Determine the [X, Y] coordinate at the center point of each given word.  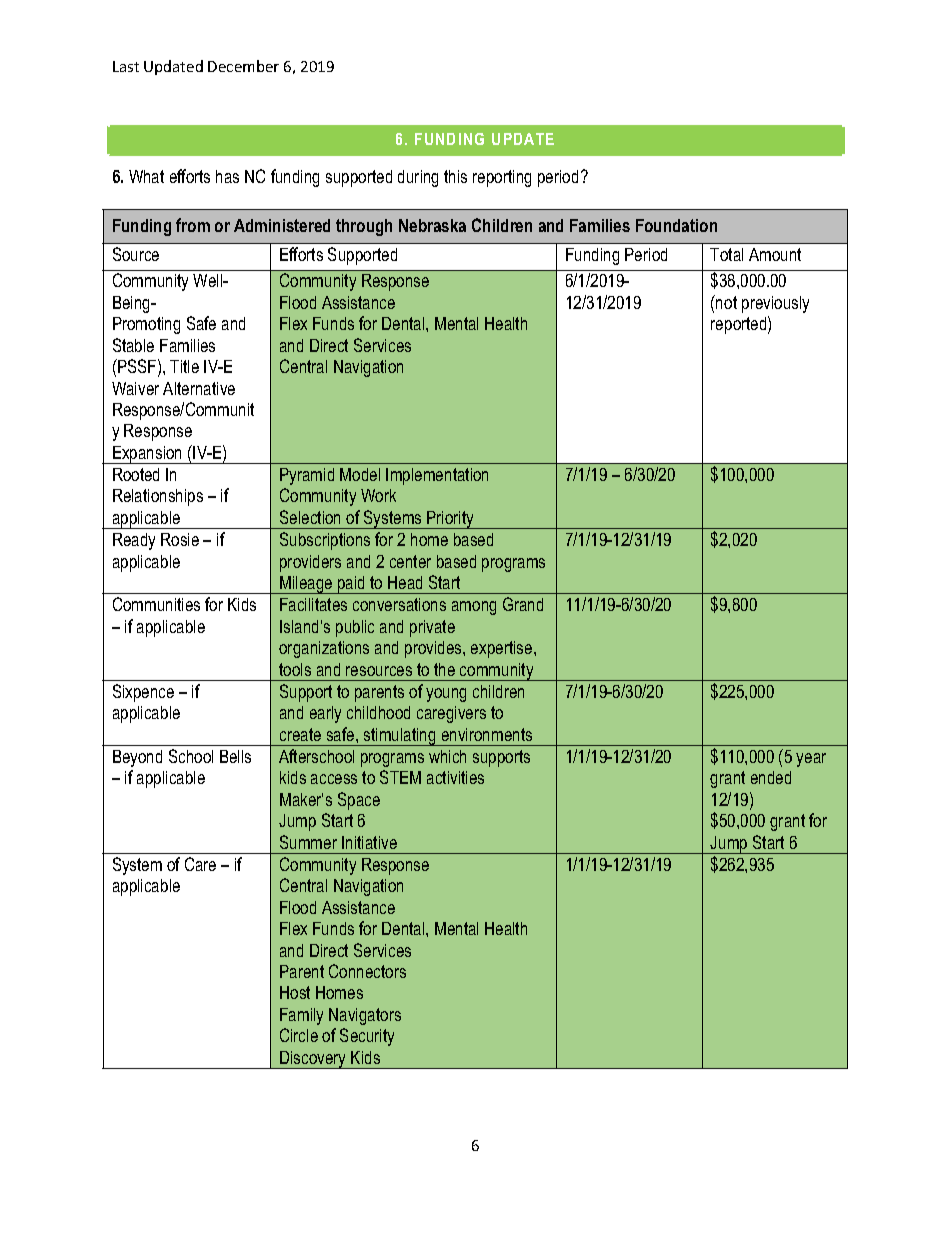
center [410, 561]
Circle [299, 1035]
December [243, 66]
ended [771, 777]
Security [367, 1037]
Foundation [676, 225]
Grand [523, 604]
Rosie [180, 539]
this [455, 176]
